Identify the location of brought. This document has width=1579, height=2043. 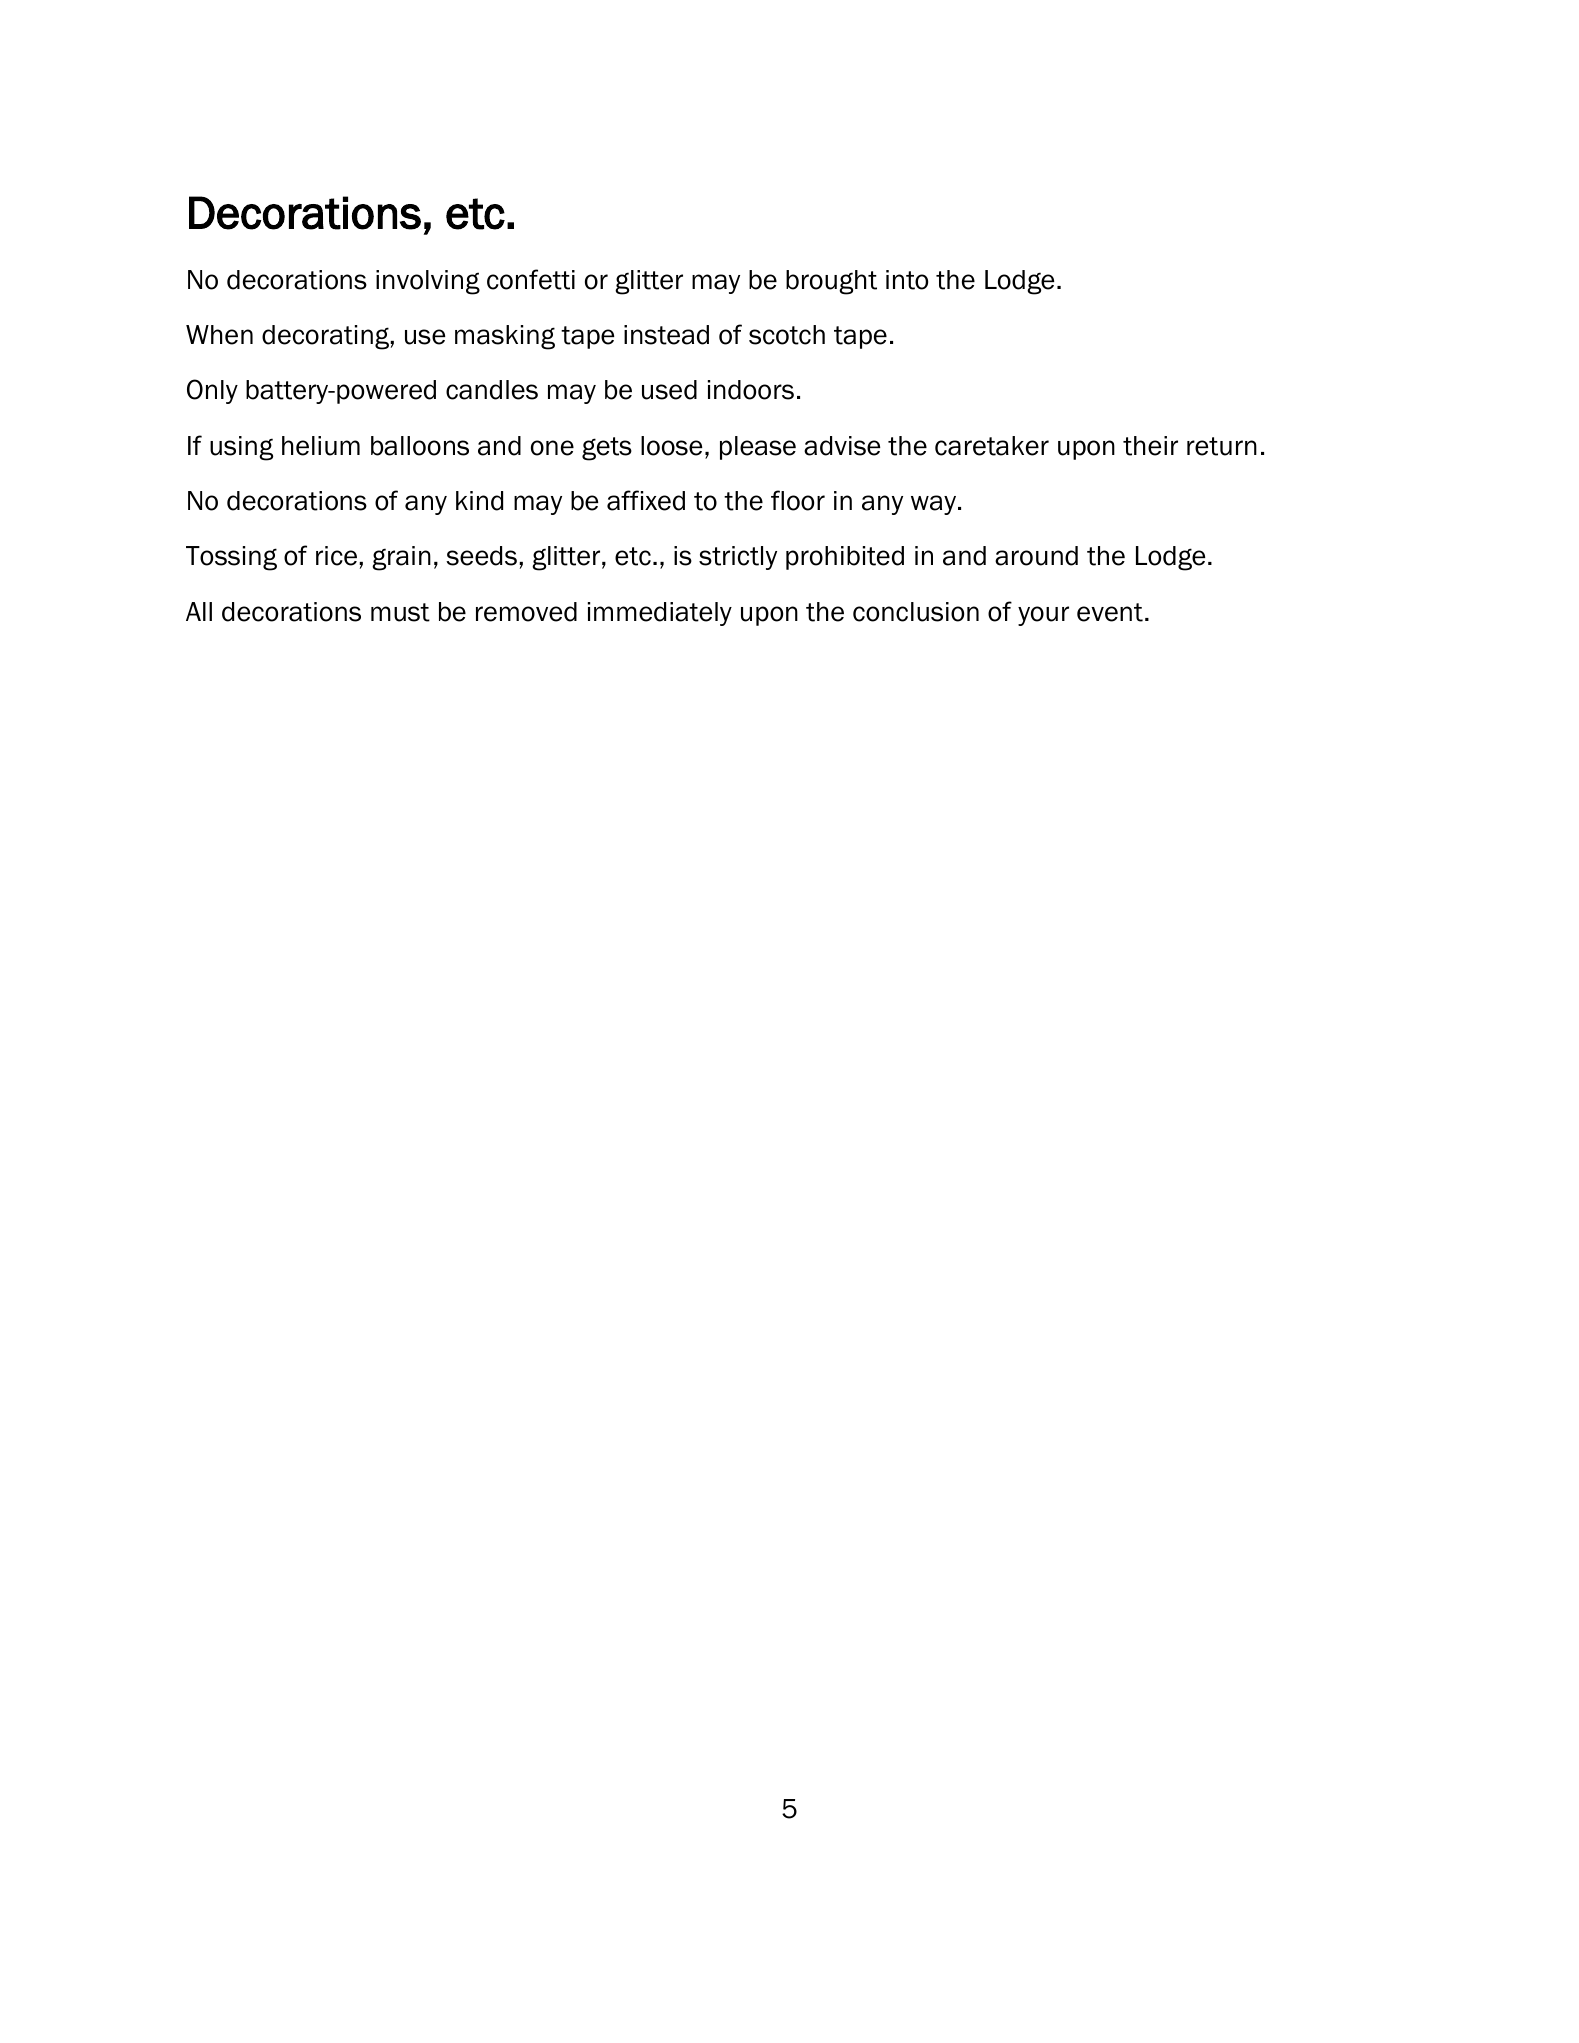
(831, 282).
